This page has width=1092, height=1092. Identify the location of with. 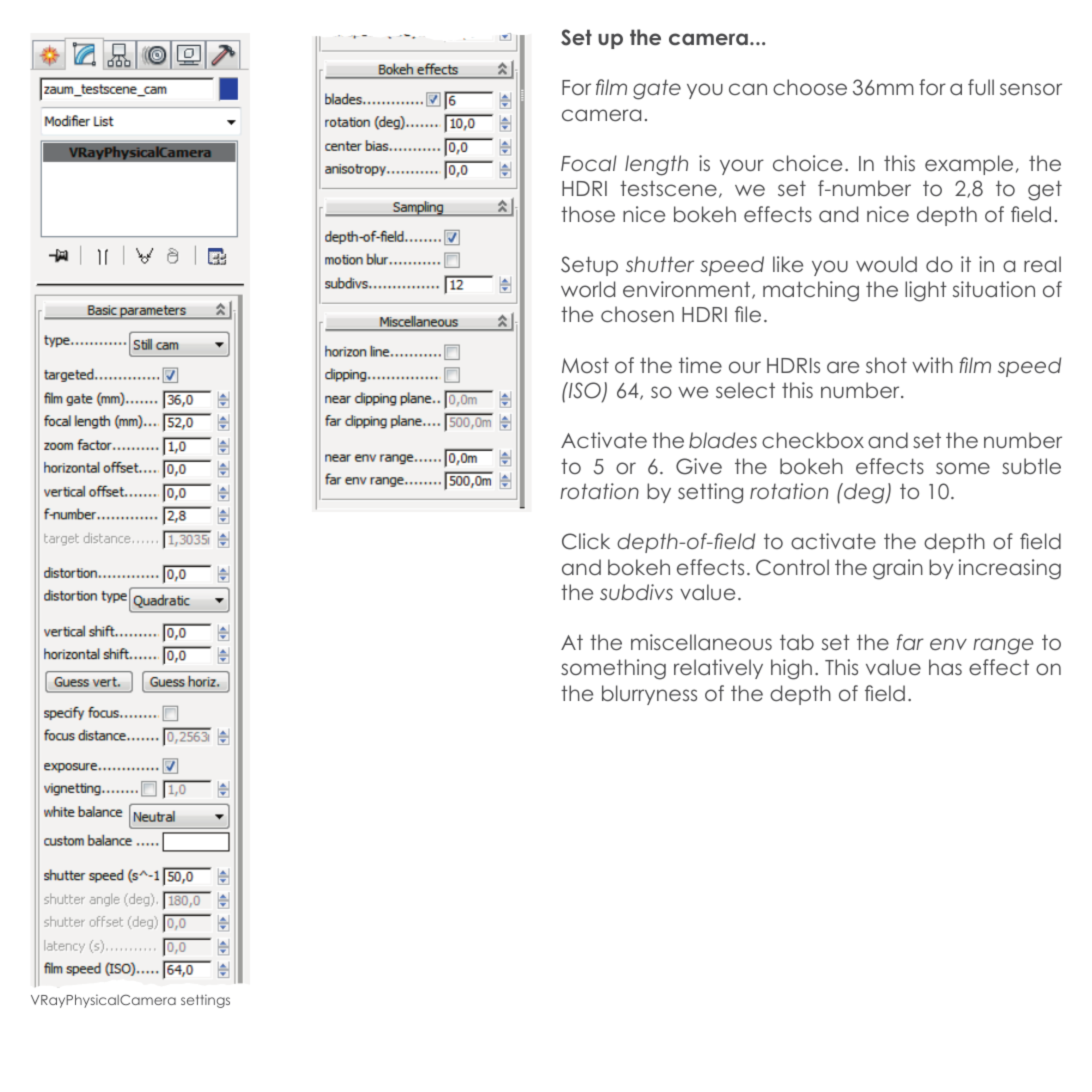
(932, 365).
